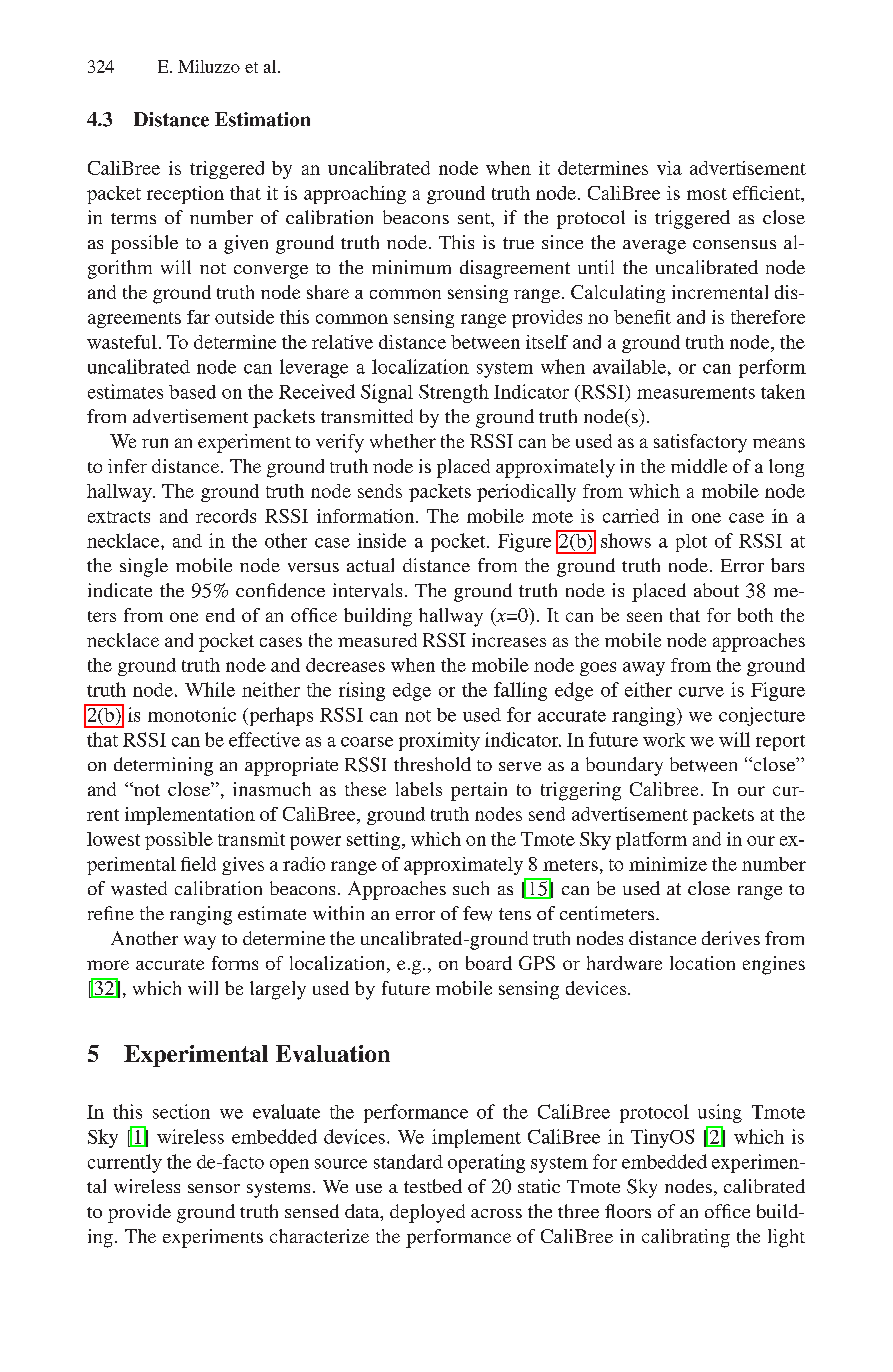 The image size is (893, 1372). I want to click on curve, so click(701, 692).
